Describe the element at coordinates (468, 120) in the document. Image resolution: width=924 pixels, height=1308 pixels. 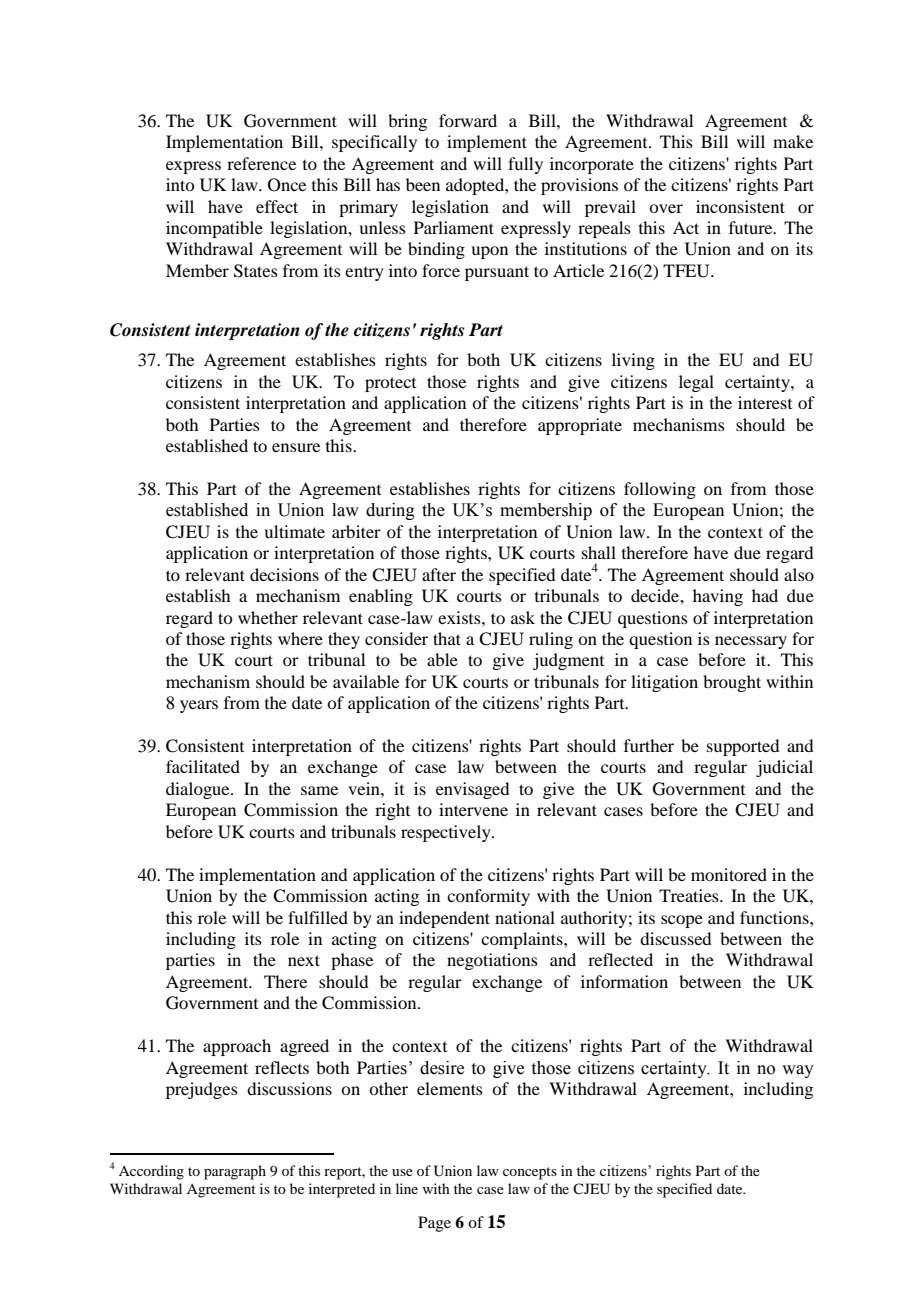
I see `forward` at that location.
